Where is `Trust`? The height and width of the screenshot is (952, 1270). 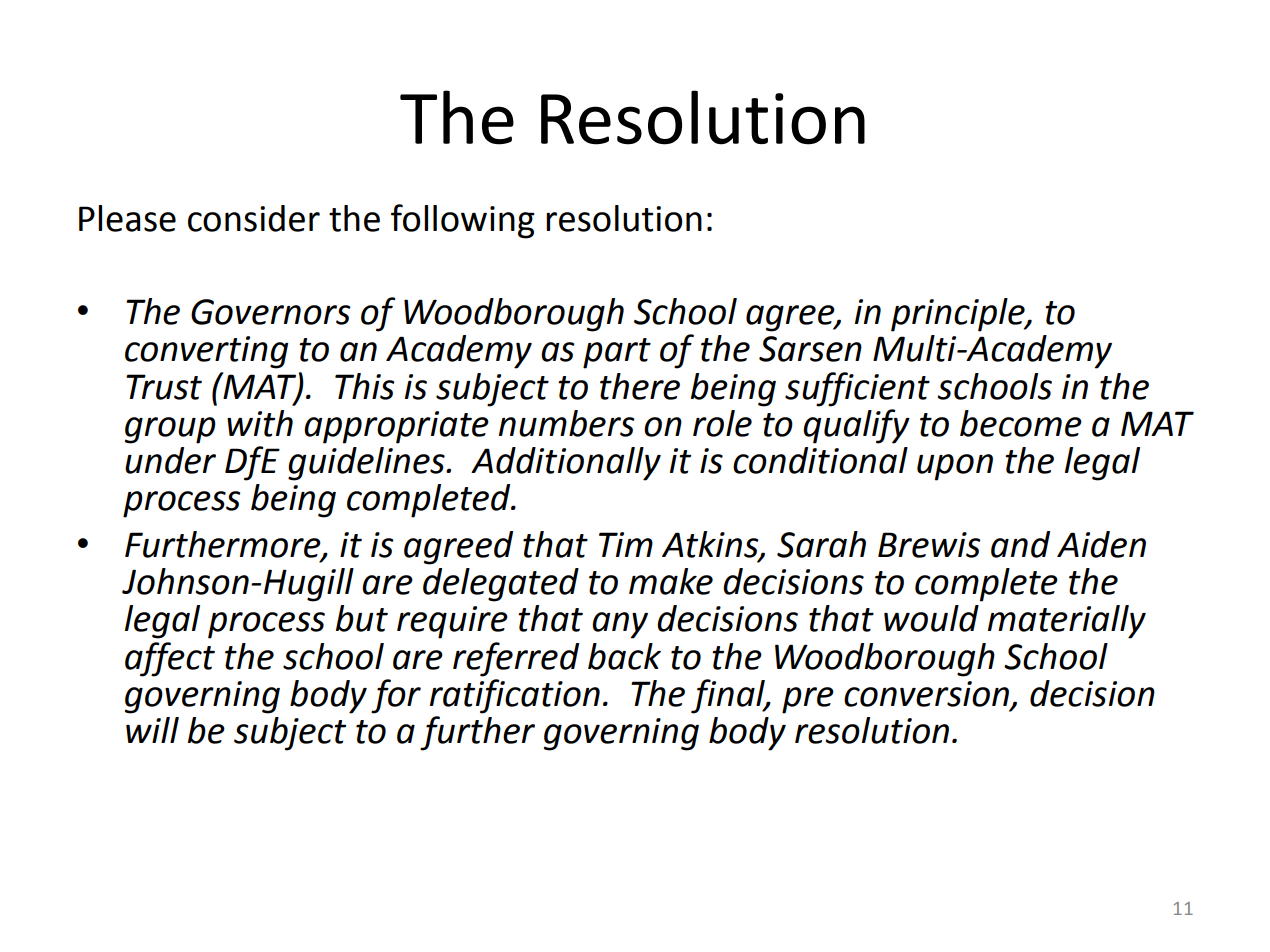
Trust is located at coordinates (164, 387).
